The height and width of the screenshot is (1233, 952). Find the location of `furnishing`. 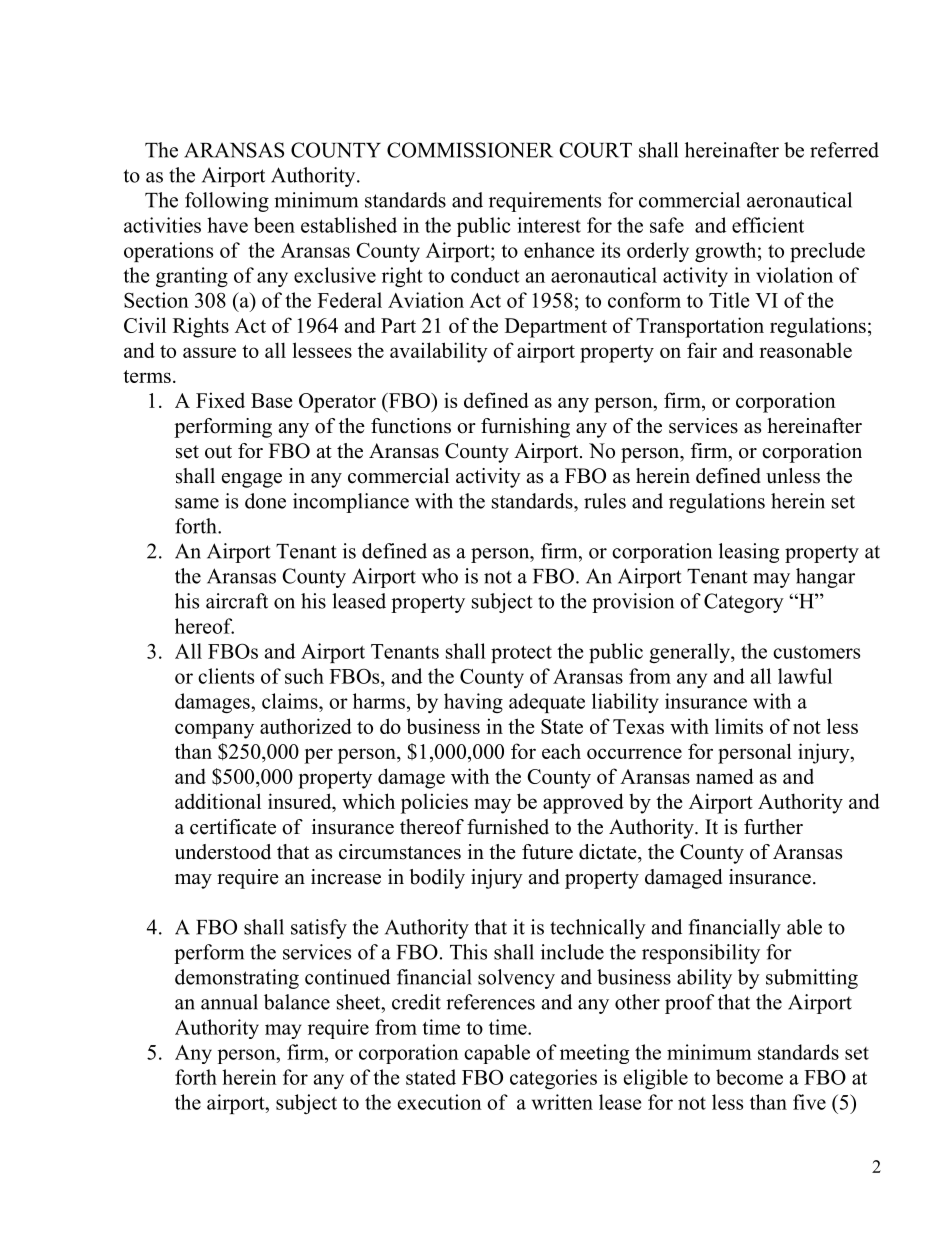

furnishing is located at coordinates (525, 428).
